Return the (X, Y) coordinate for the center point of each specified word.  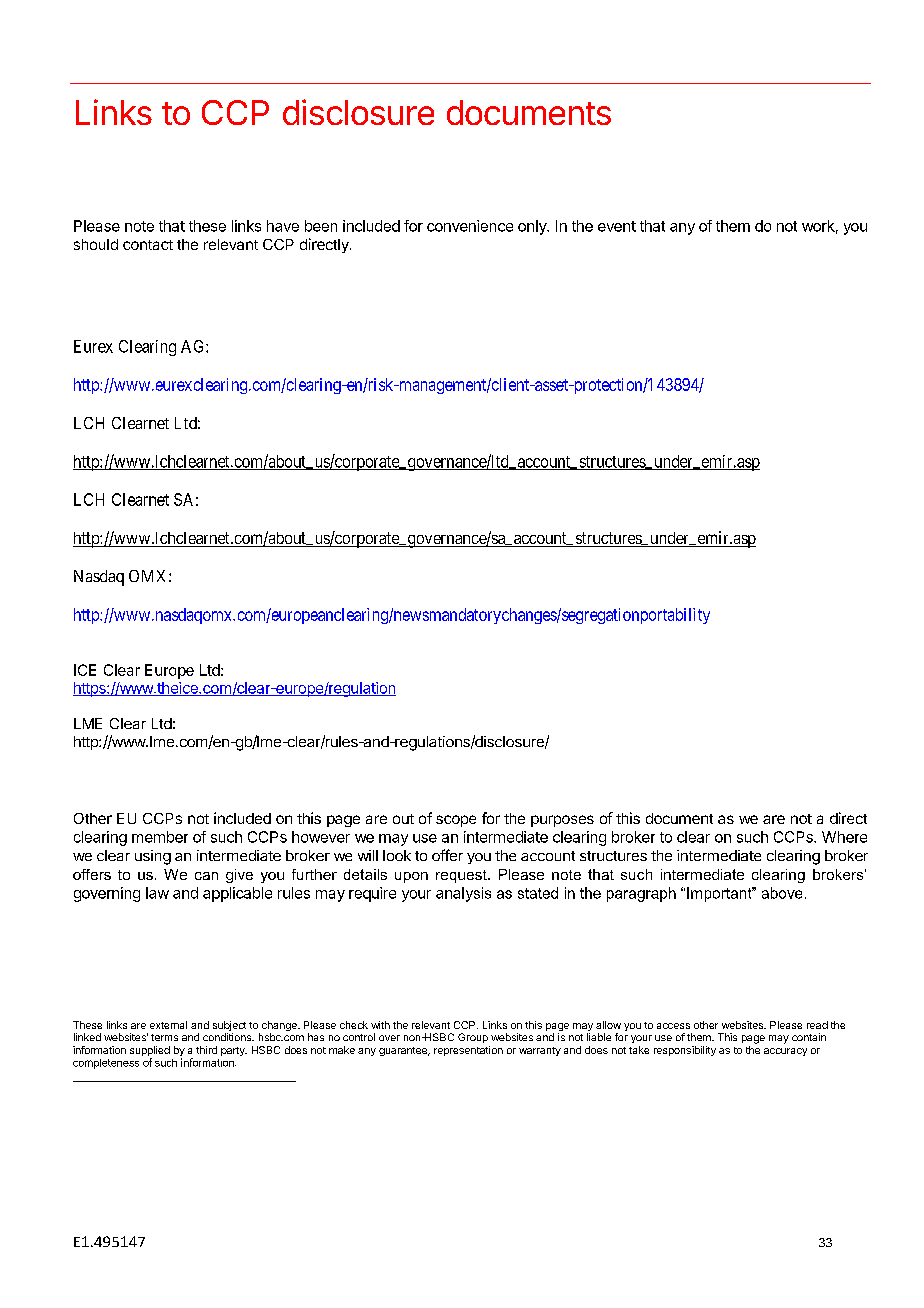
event (617, 226)
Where (844, 837)
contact (148, 245)
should (96, 244)
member (160, 837)
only (533, 227)
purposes (562, 821)
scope (456, 821)
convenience (470, 226)
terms (164, 1037)
